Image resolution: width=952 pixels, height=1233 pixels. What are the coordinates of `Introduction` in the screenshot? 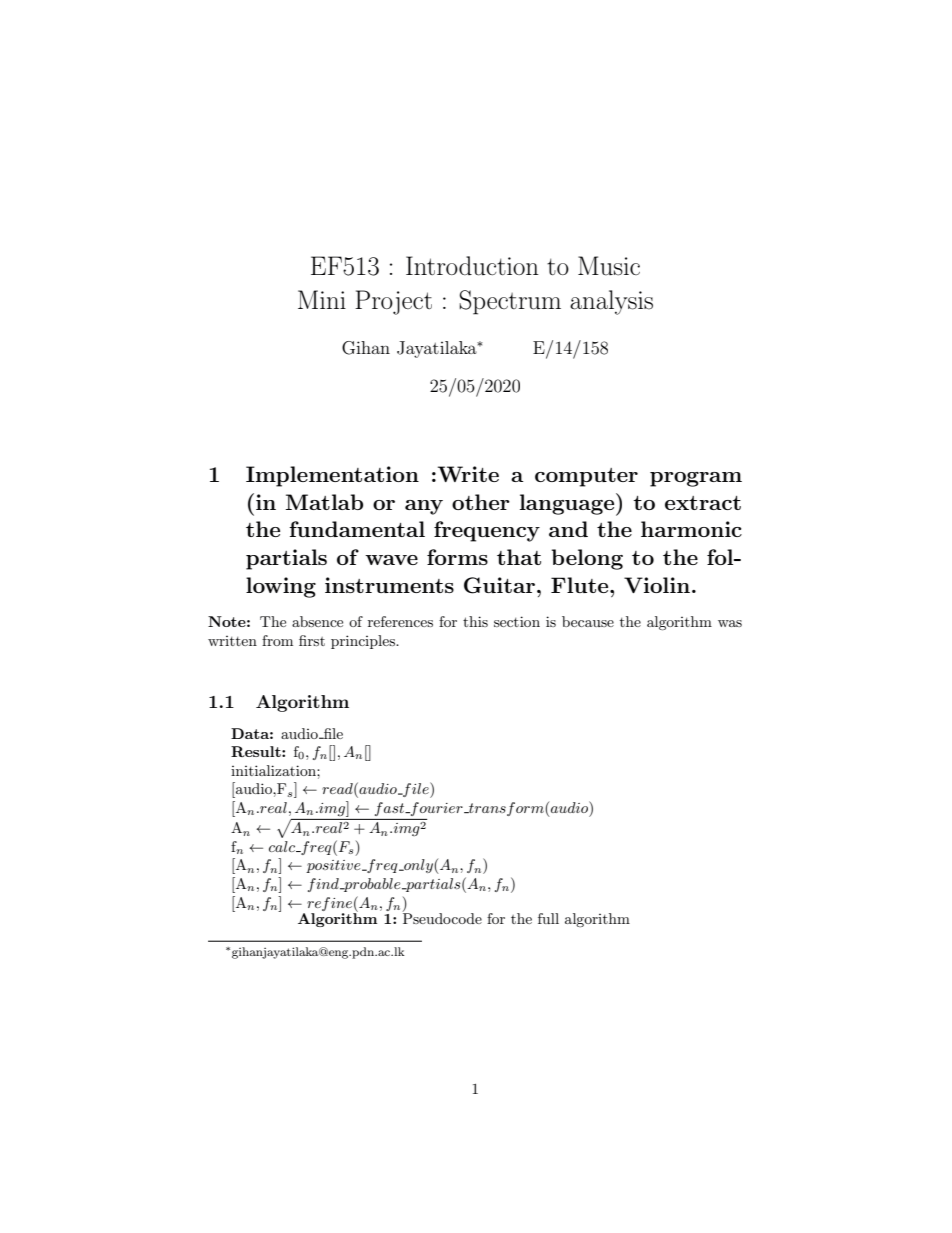 It's located at (472, 266).
